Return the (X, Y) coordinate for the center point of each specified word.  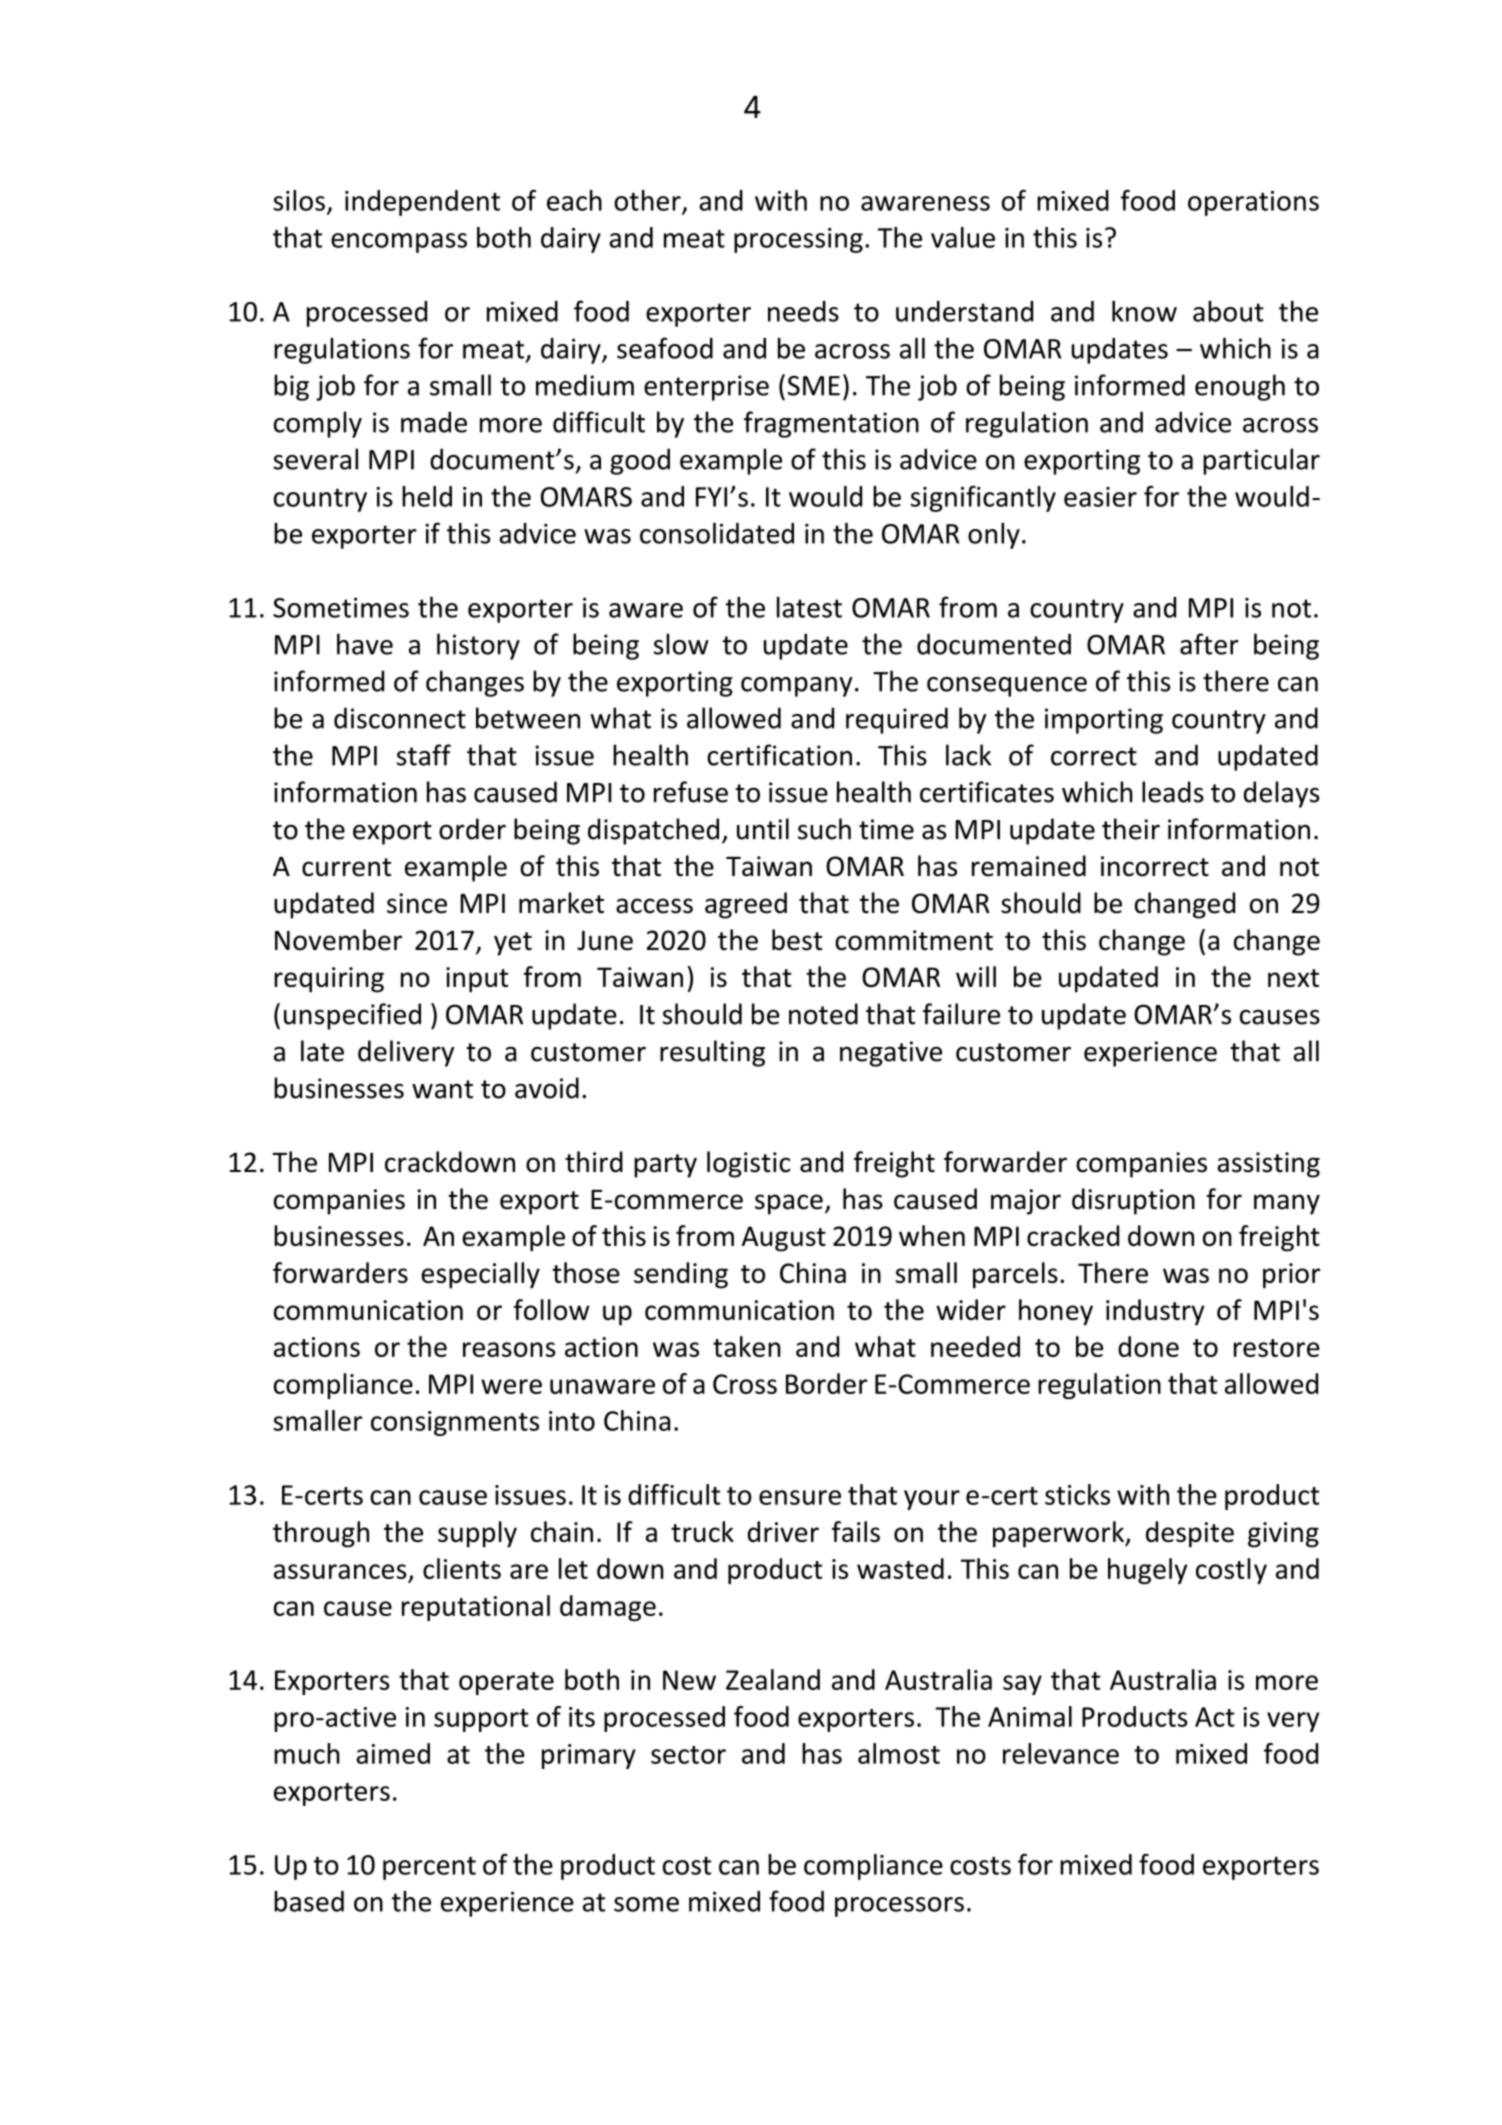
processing (798, 240)
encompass (399, 243)
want (442, 1089)
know (1144, 311)
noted (823, 1014)
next (1293, 978)
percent (429, 1868)
